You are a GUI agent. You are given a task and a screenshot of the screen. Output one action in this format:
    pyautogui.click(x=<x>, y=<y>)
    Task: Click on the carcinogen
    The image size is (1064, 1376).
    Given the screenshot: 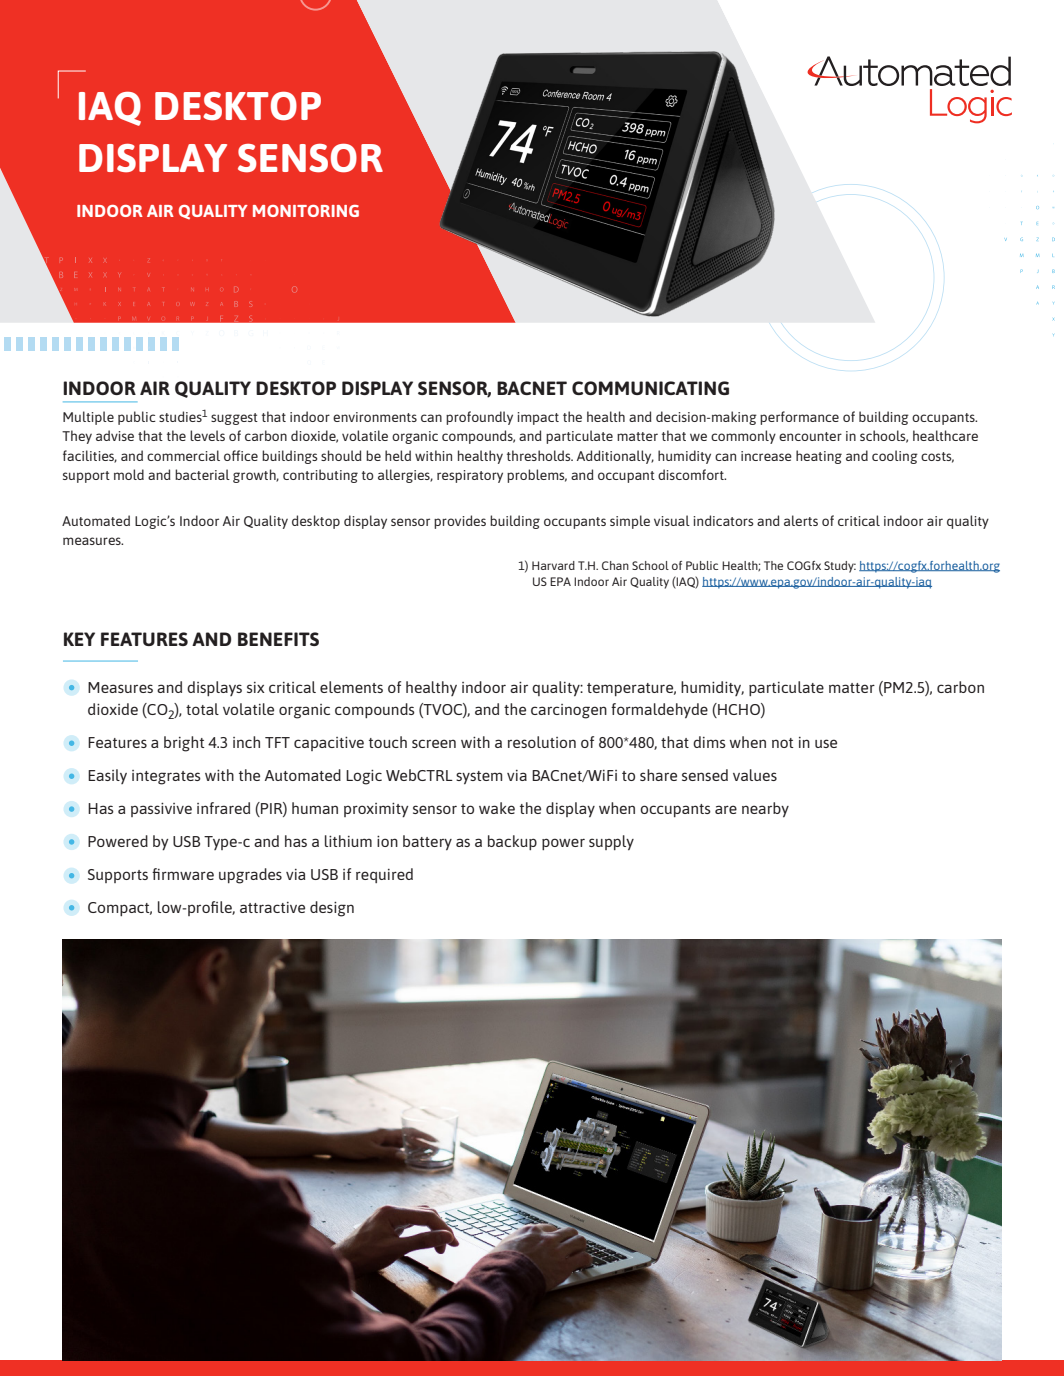 What is the action you would take?
    pyautogui.click(x=569, y=711)
